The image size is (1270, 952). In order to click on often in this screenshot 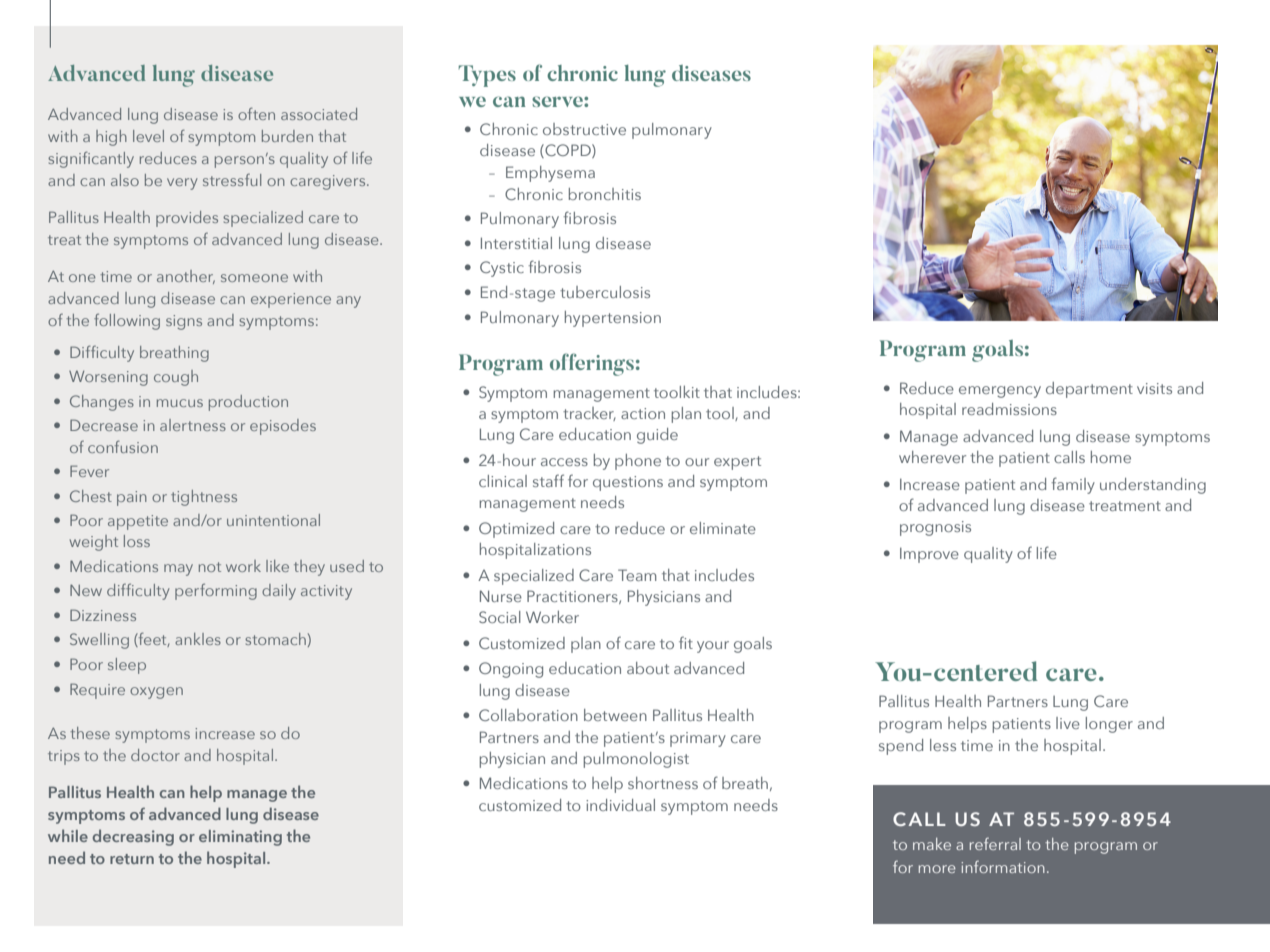, I will do `click(256, 113)`.
